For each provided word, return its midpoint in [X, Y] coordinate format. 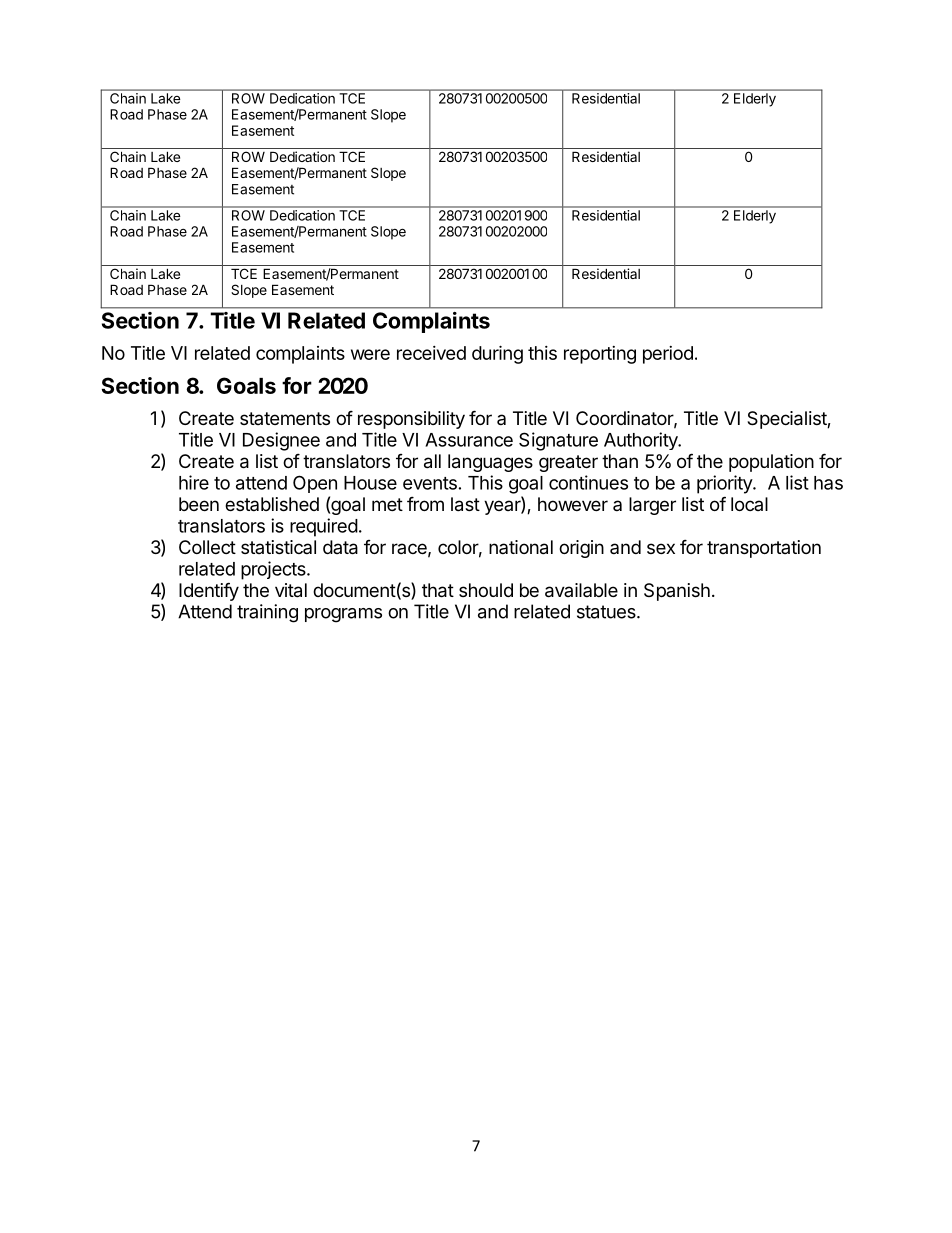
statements [285, 418]
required [324, 527]
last [465, 504]
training [267, 613]
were [370, 354]
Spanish [677, 592]
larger [652, 506]
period [668, 355]
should [486, 590]
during [497, 354]
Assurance [469, 440]
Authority [641, 441]
